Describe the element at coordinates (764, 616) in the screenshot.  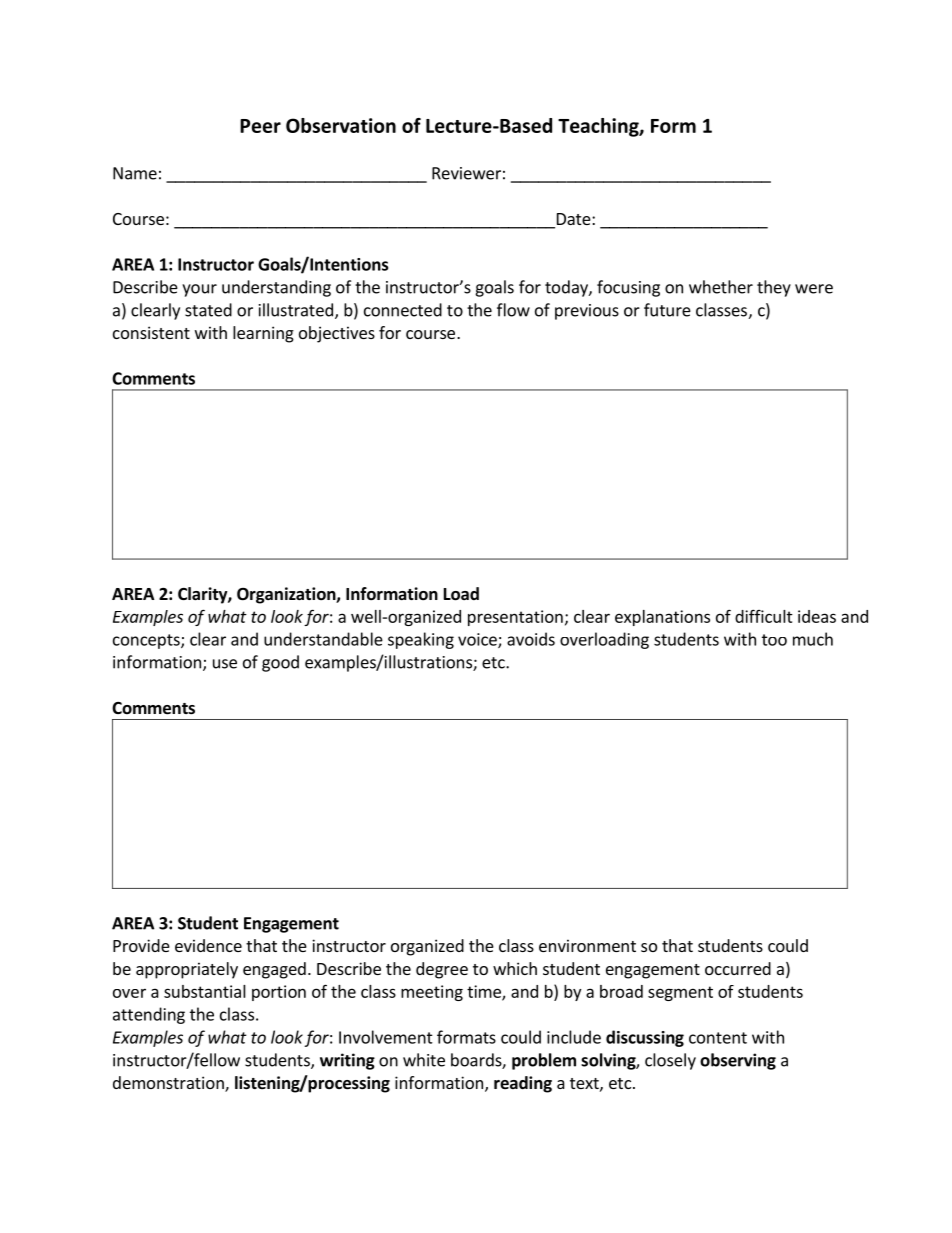
I see `difficult` at that location.
